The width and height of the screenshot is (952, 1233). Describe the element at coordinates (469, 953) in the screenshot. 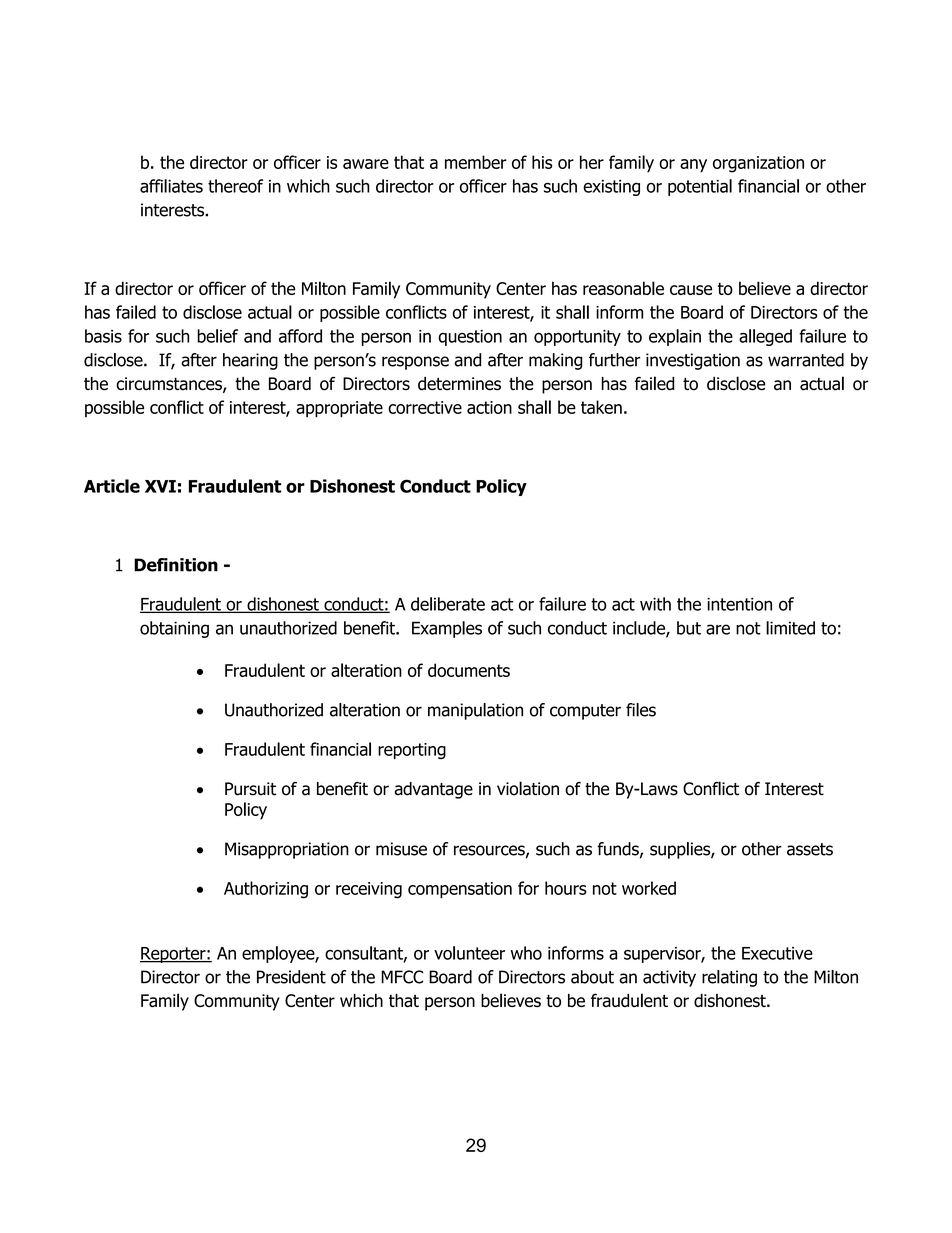

I see `volunteer` at that location.
